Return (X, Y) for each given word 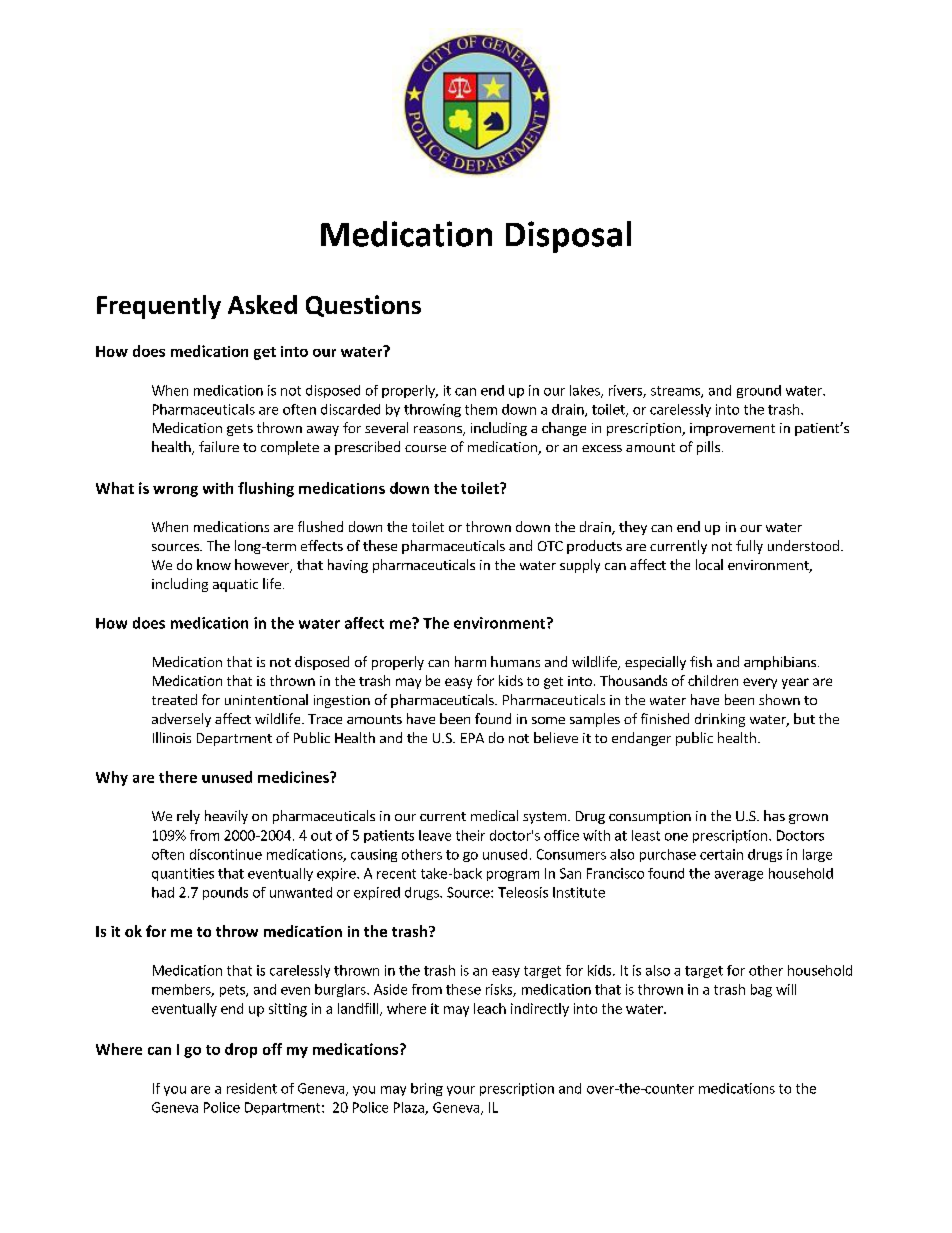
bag (761, 990)
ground (759, 391)
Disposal (568, 237)
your (461, 1091)
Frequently (159, 307)
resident (252, 1088)
